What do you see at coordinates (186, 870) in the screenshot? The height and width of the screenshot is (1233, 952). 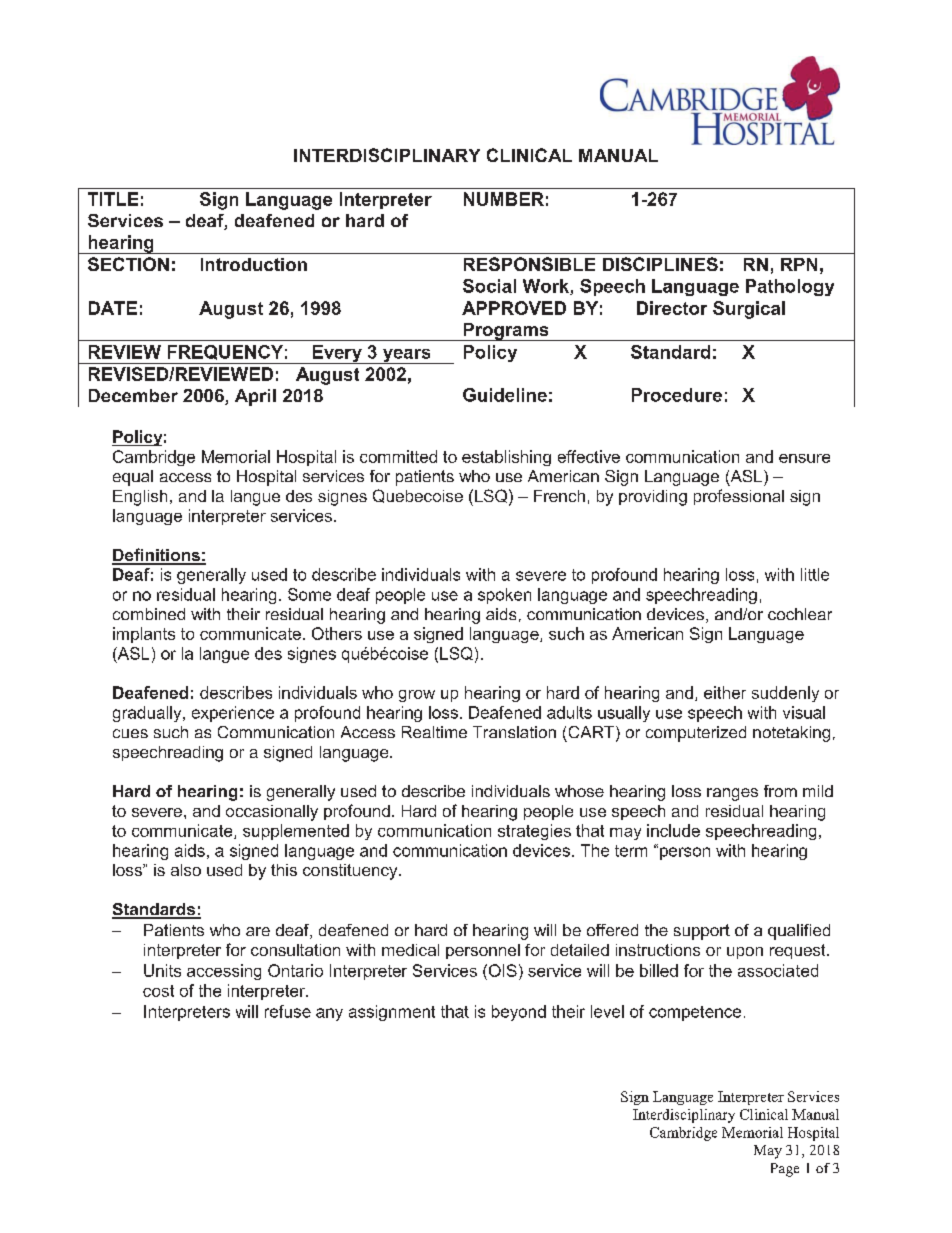 I see `also` at bounding box center [186, 870].
